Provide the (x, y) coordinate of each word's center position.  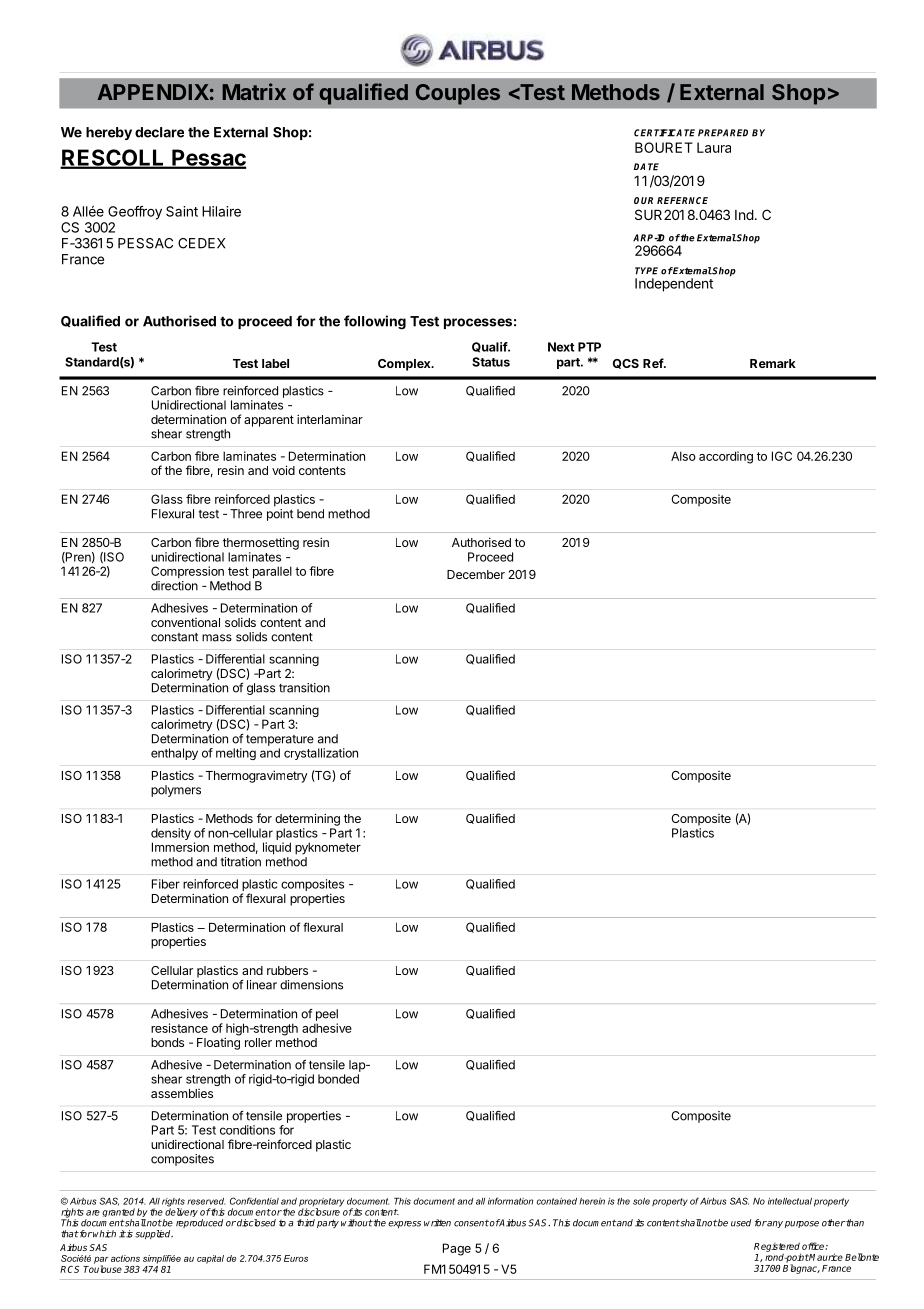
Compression (187, 572)
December (476, 574)
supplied (154, 1234)
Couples (458, 94)
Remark (773, 363)
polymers (176, 791)
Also (683, 456)
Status (491, 362)
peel (327, 1015)
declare (159, 132)
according (726, 457)
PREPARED (723, 133)
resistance (179, 1028)
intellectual (790, 1201)
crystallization (321, 754)
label (275, 363)
